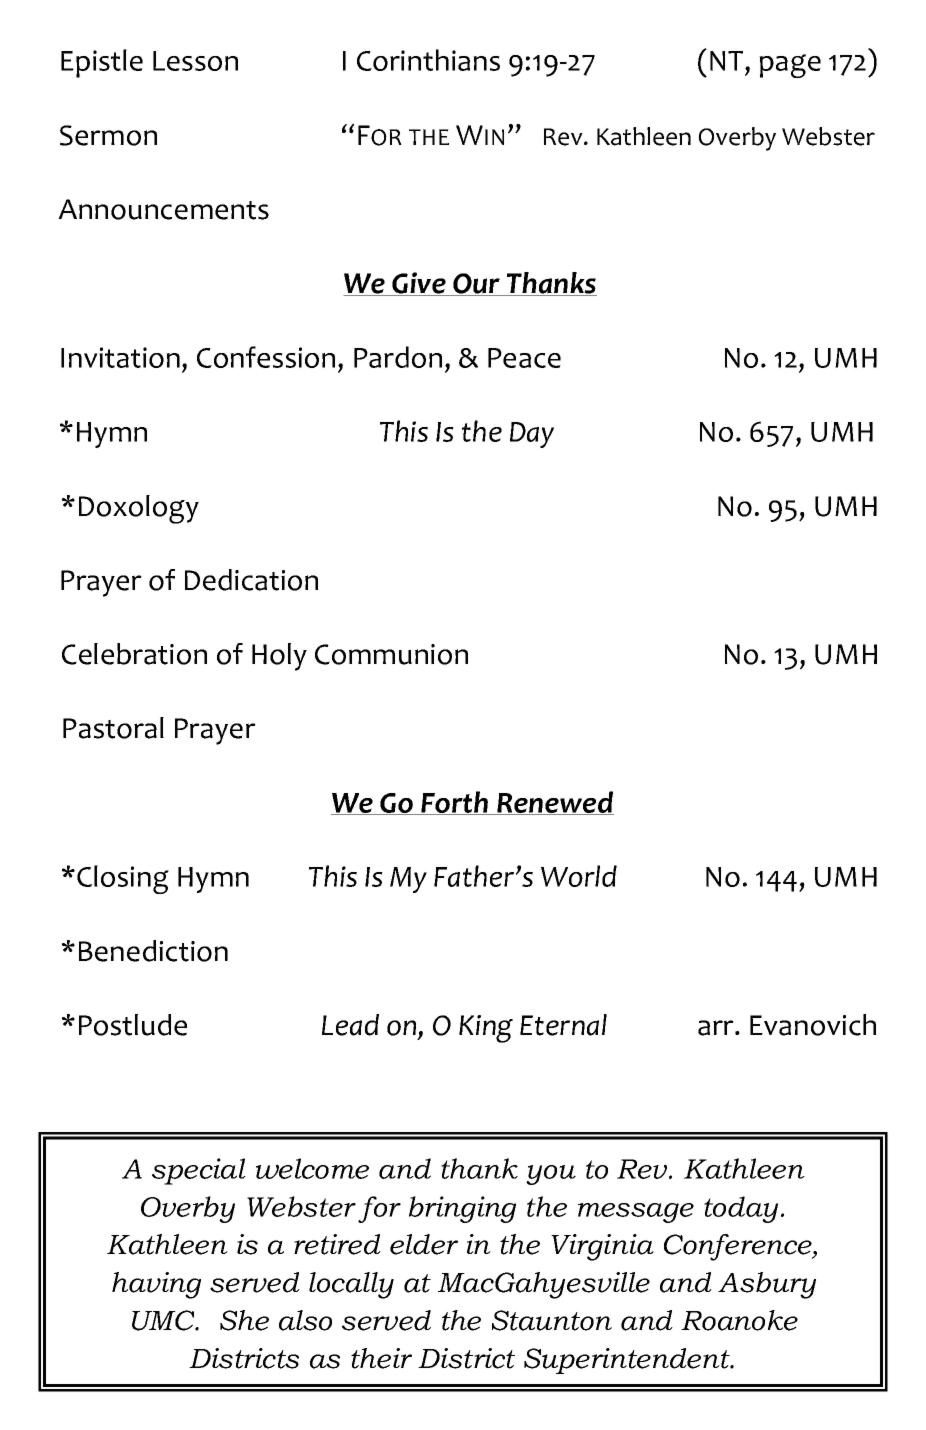 This screenshot has height=1430, width=926. What do you see at coordinates (123, 879) in the screenshot?
I see `Closing` at bounding box center [123, 879].
